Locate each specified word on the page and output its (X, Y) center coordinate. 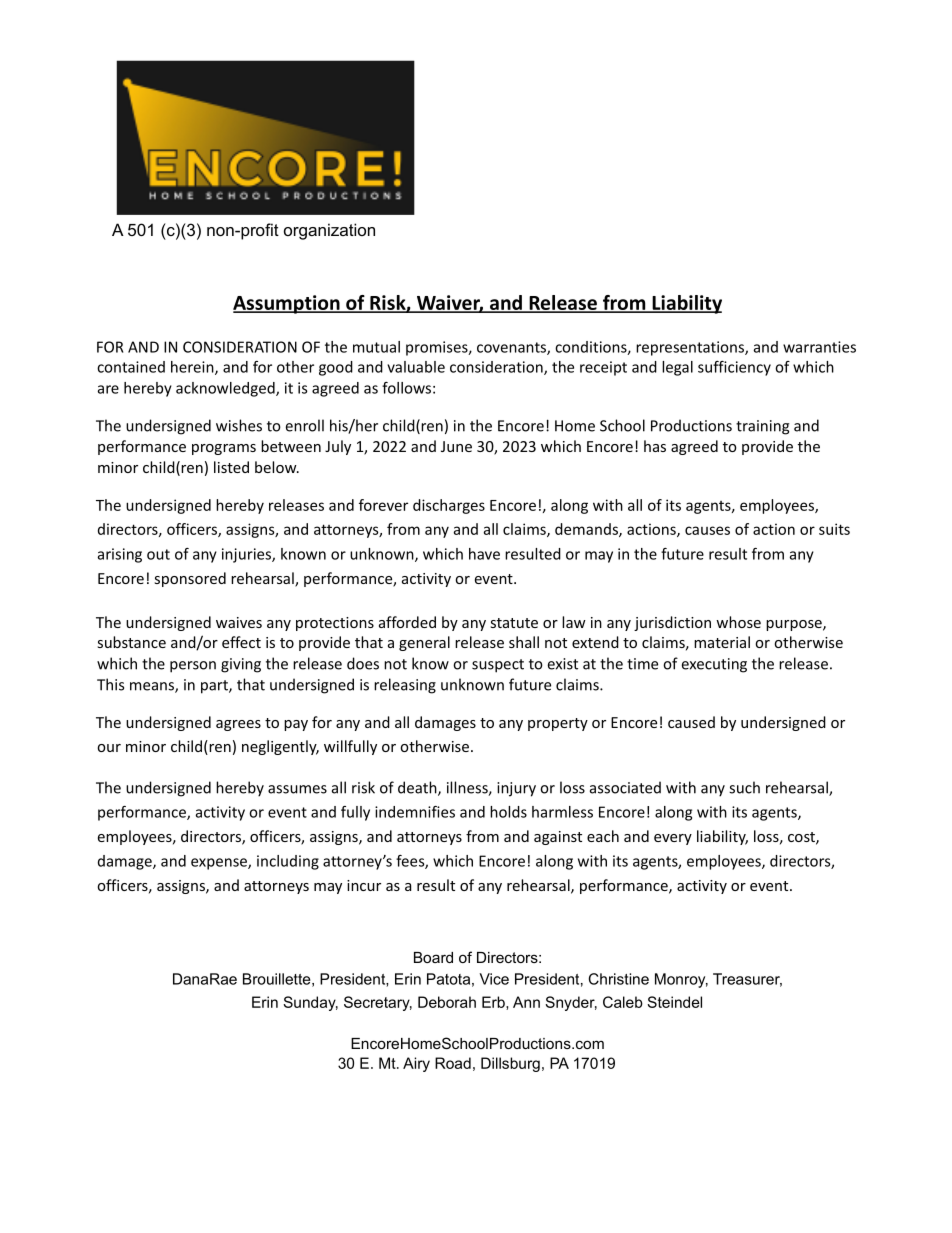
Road (453, 1063)
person (193, 667)
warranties (819, 347)
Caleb (623, 1002)
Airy (416, 1064)
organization (329, 231)
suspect (498, 666)
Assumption (287, 304)
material (722, 642)
